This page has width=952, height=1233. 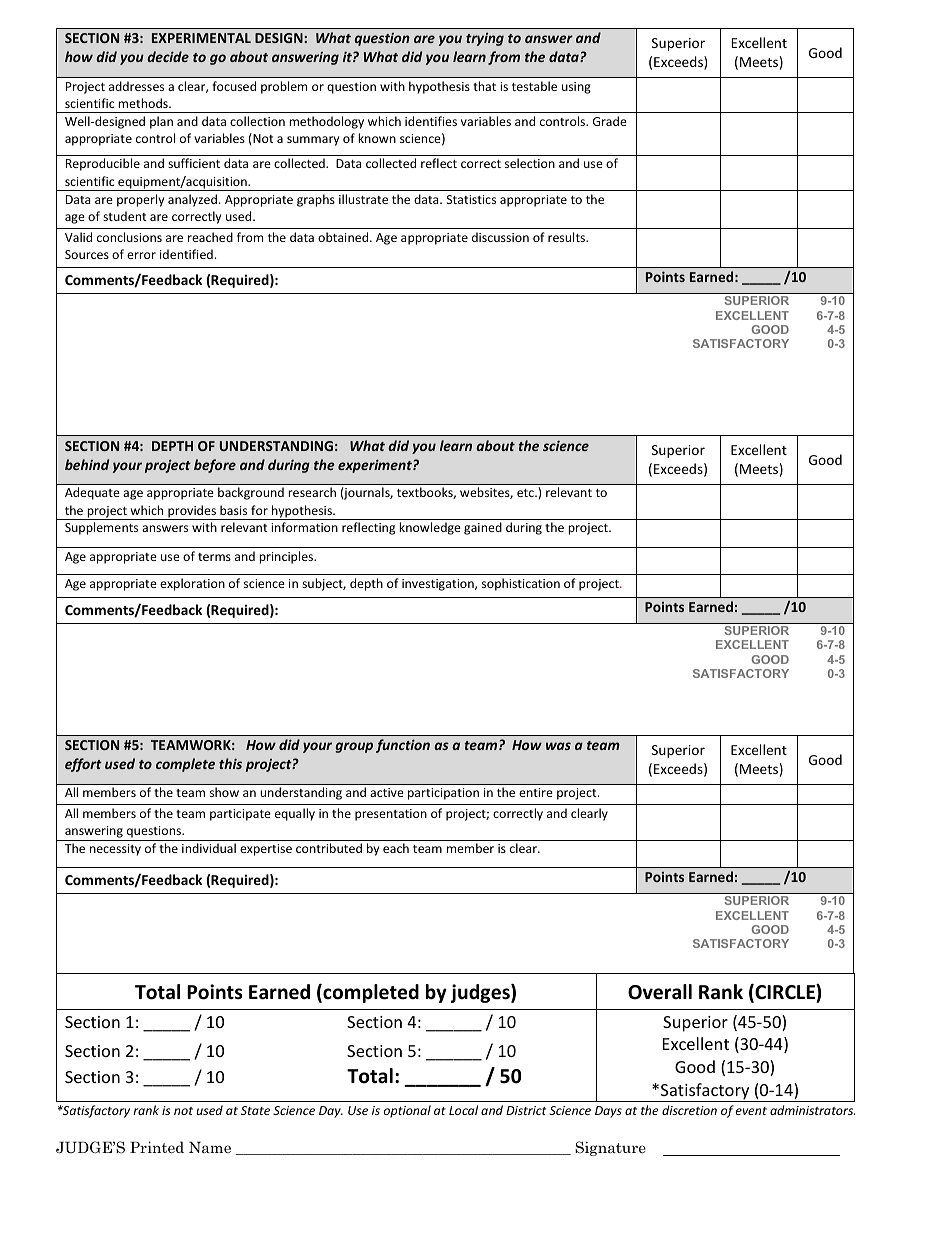 I want to click on Printed, so click(x=157, y=1147).
